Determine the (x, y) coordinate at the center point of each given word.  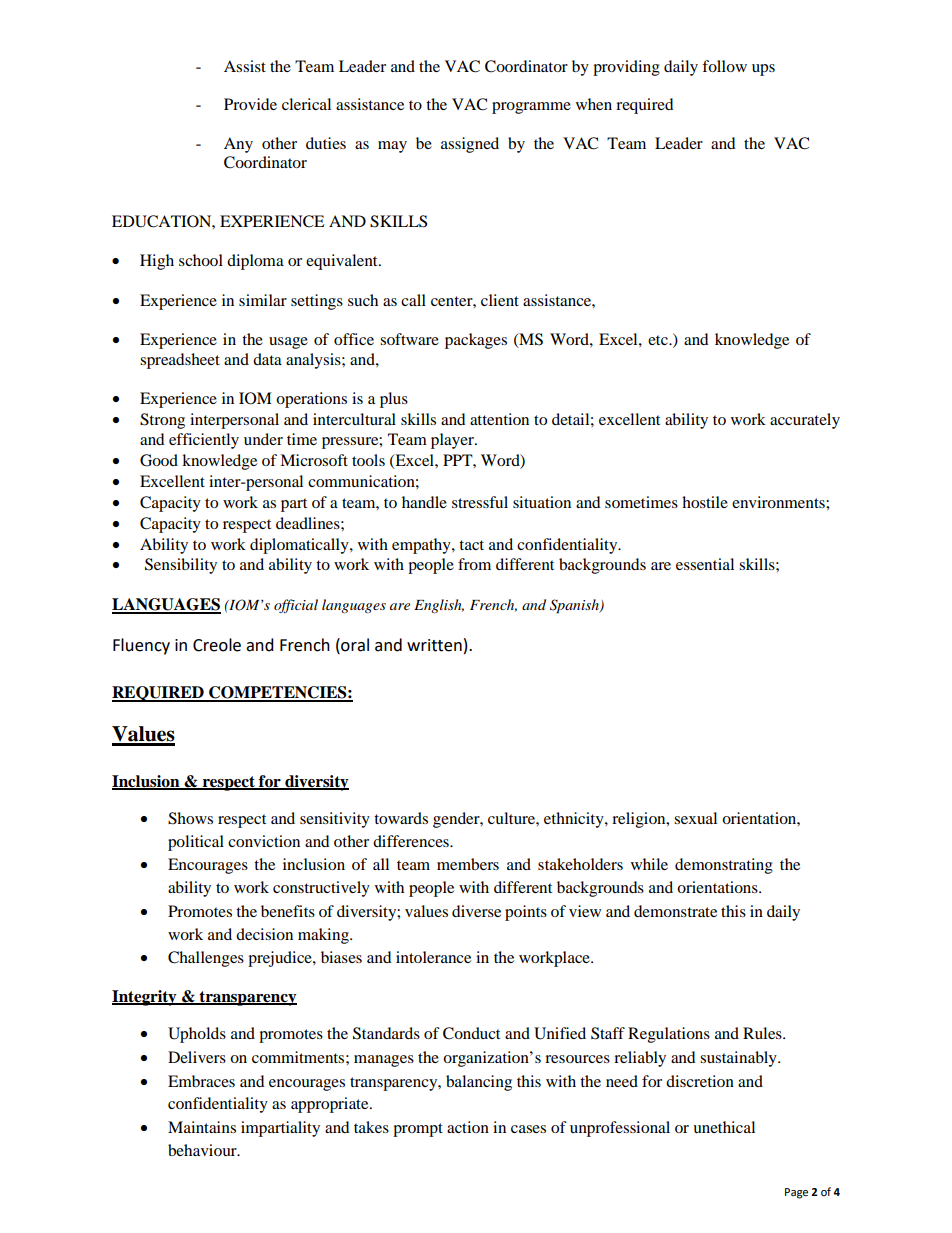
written (434, 645)
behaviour (203, 1150)
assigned (470, 145)
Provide (250, 104)
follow (724, 66)
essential (705, 564)
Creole (217, 645)
